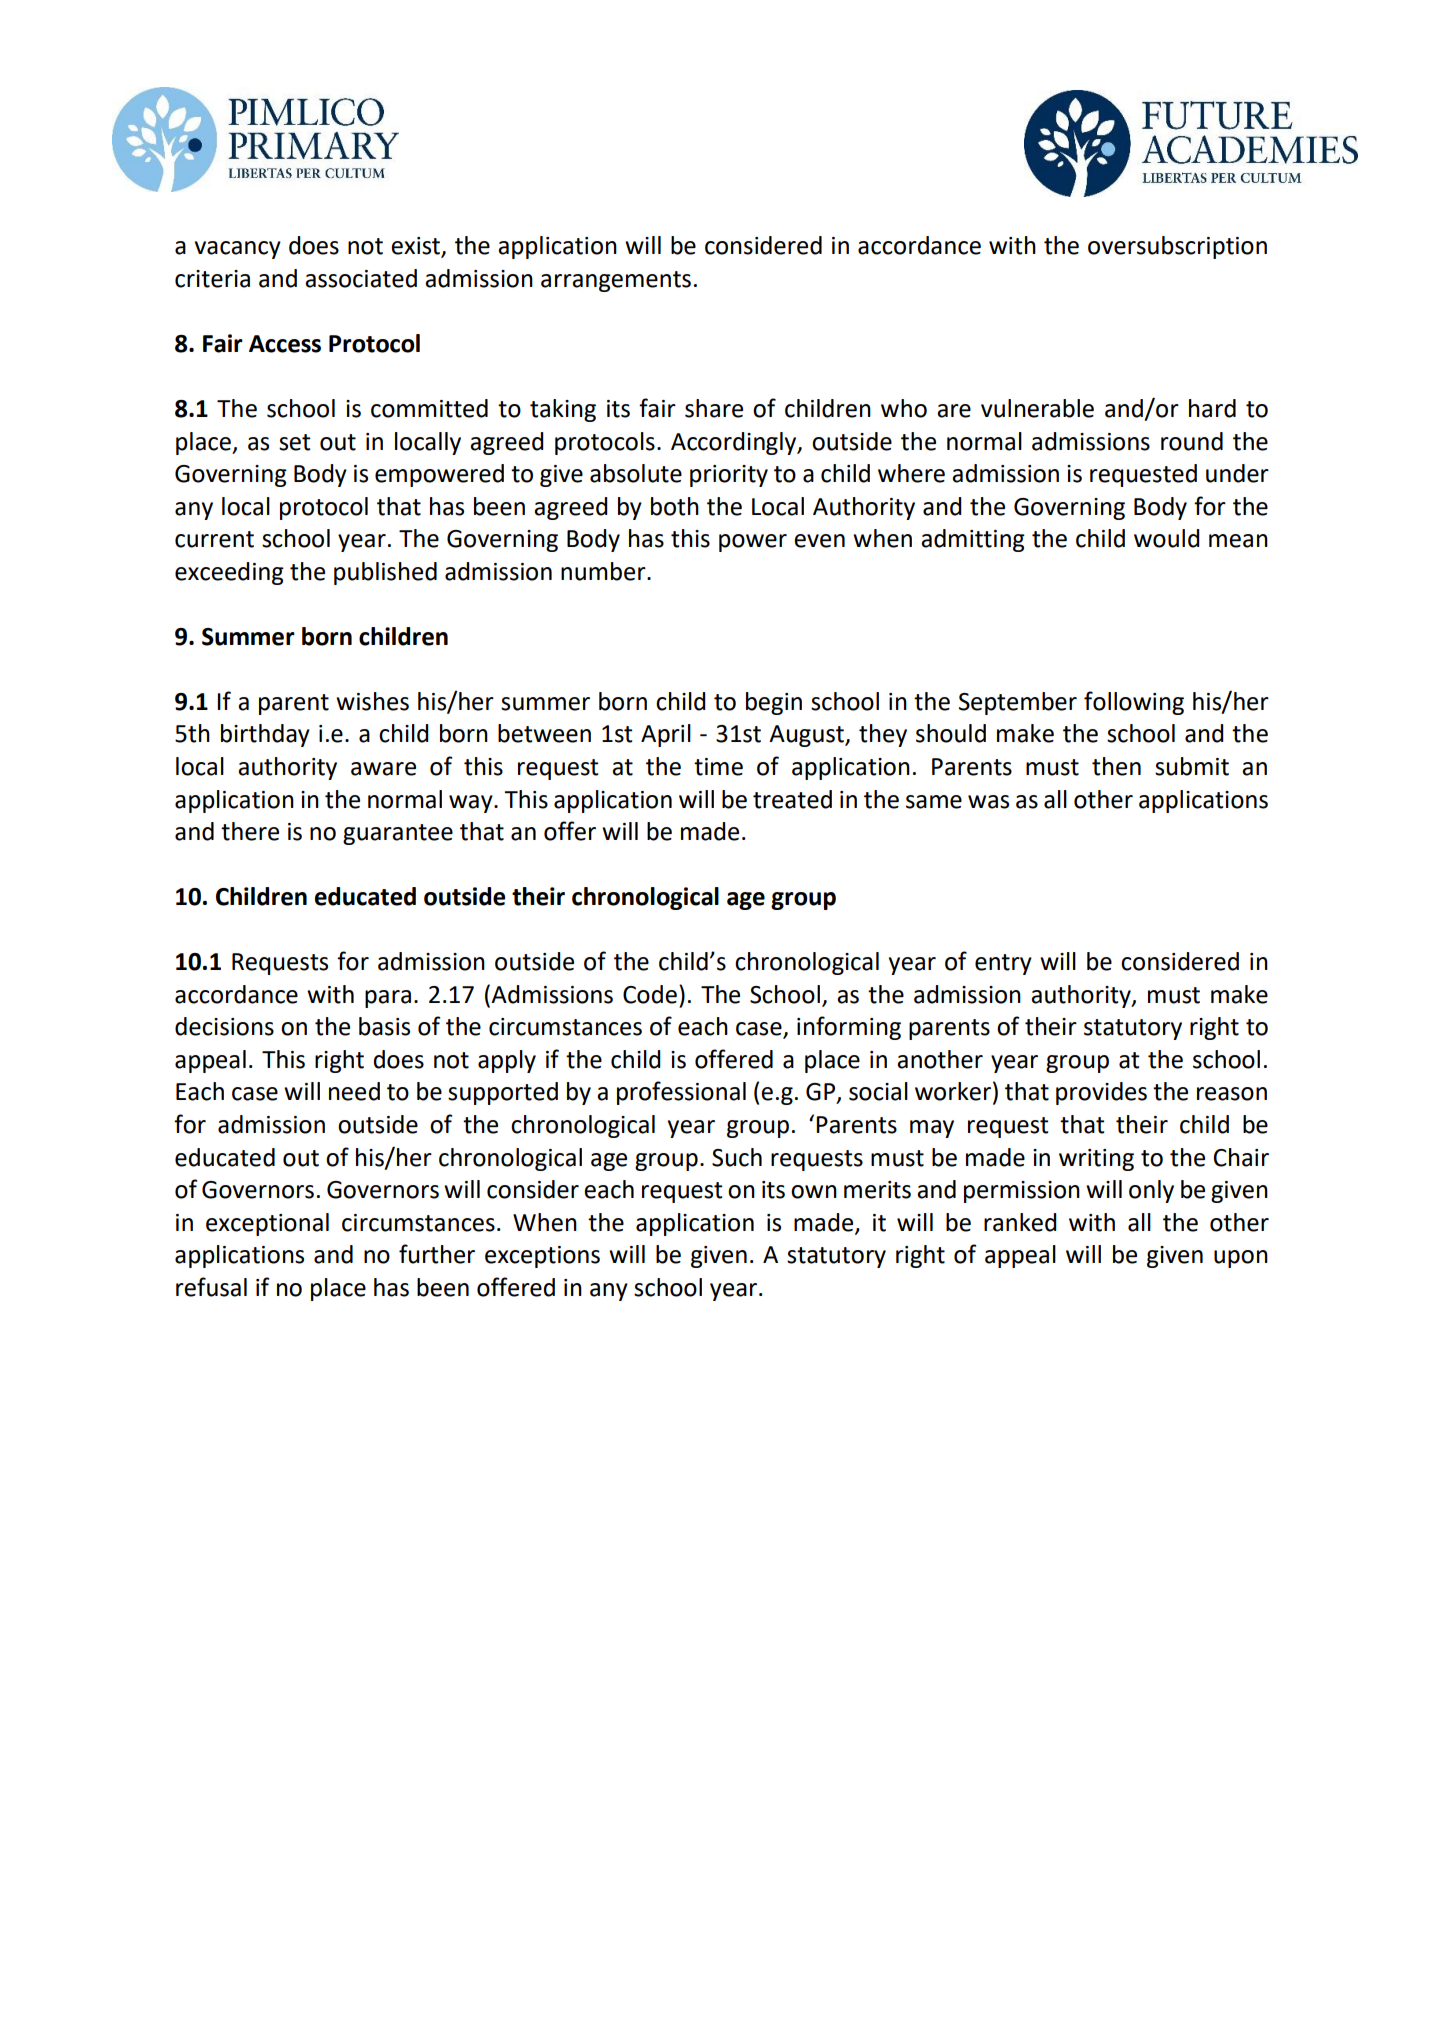 This screenshot has height=2040, width=1443. What do you see at coordinates (616, 281) in the screenshot?
I see `arrangements` at bounding box center [616, 281].
